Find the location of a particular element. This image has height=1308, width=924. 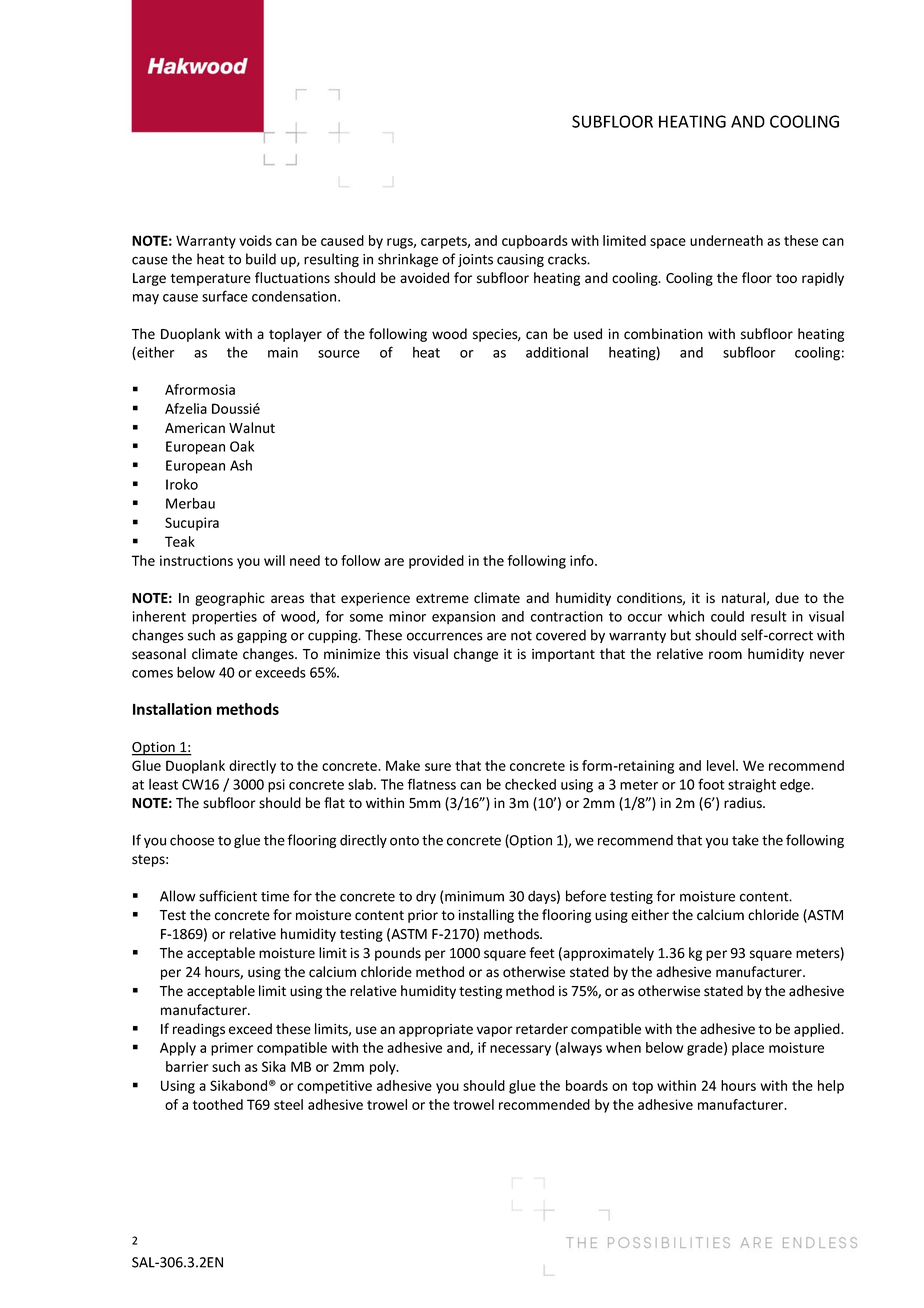

necessary is located at coordinates (520, 1050).
